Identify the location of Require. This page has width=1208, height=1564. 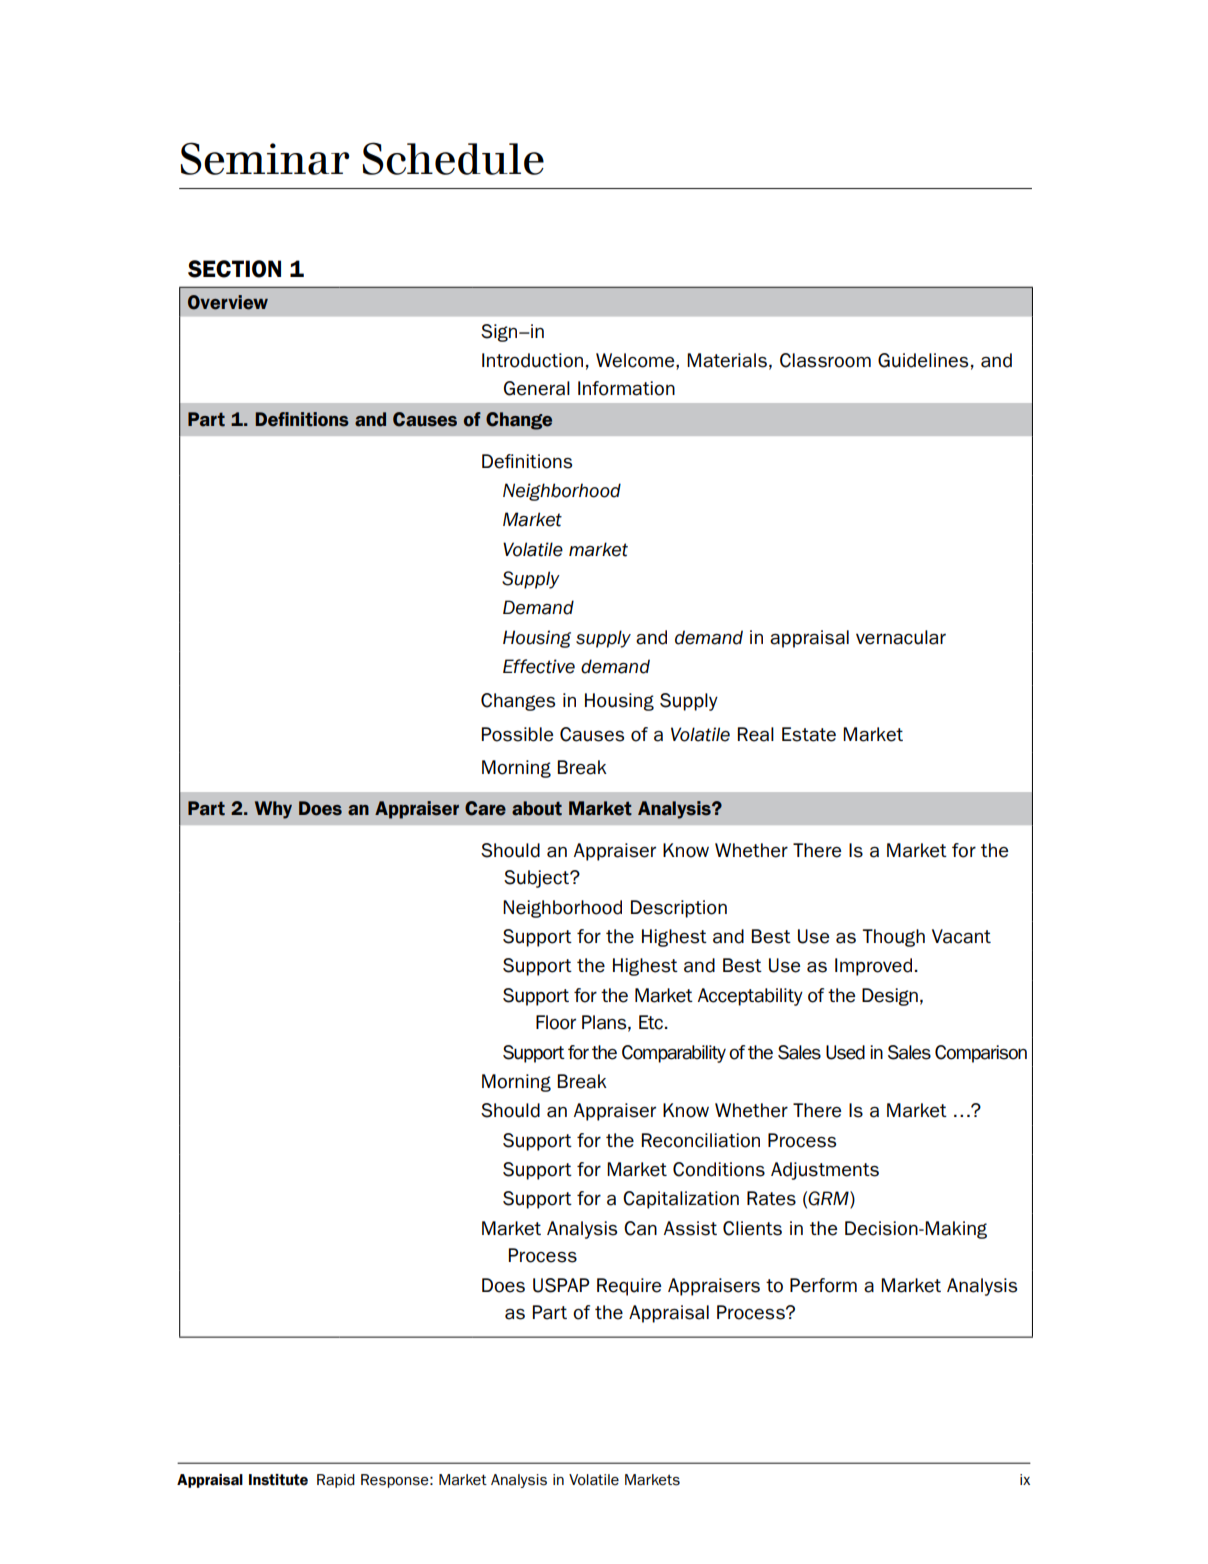
(629, 1287).
